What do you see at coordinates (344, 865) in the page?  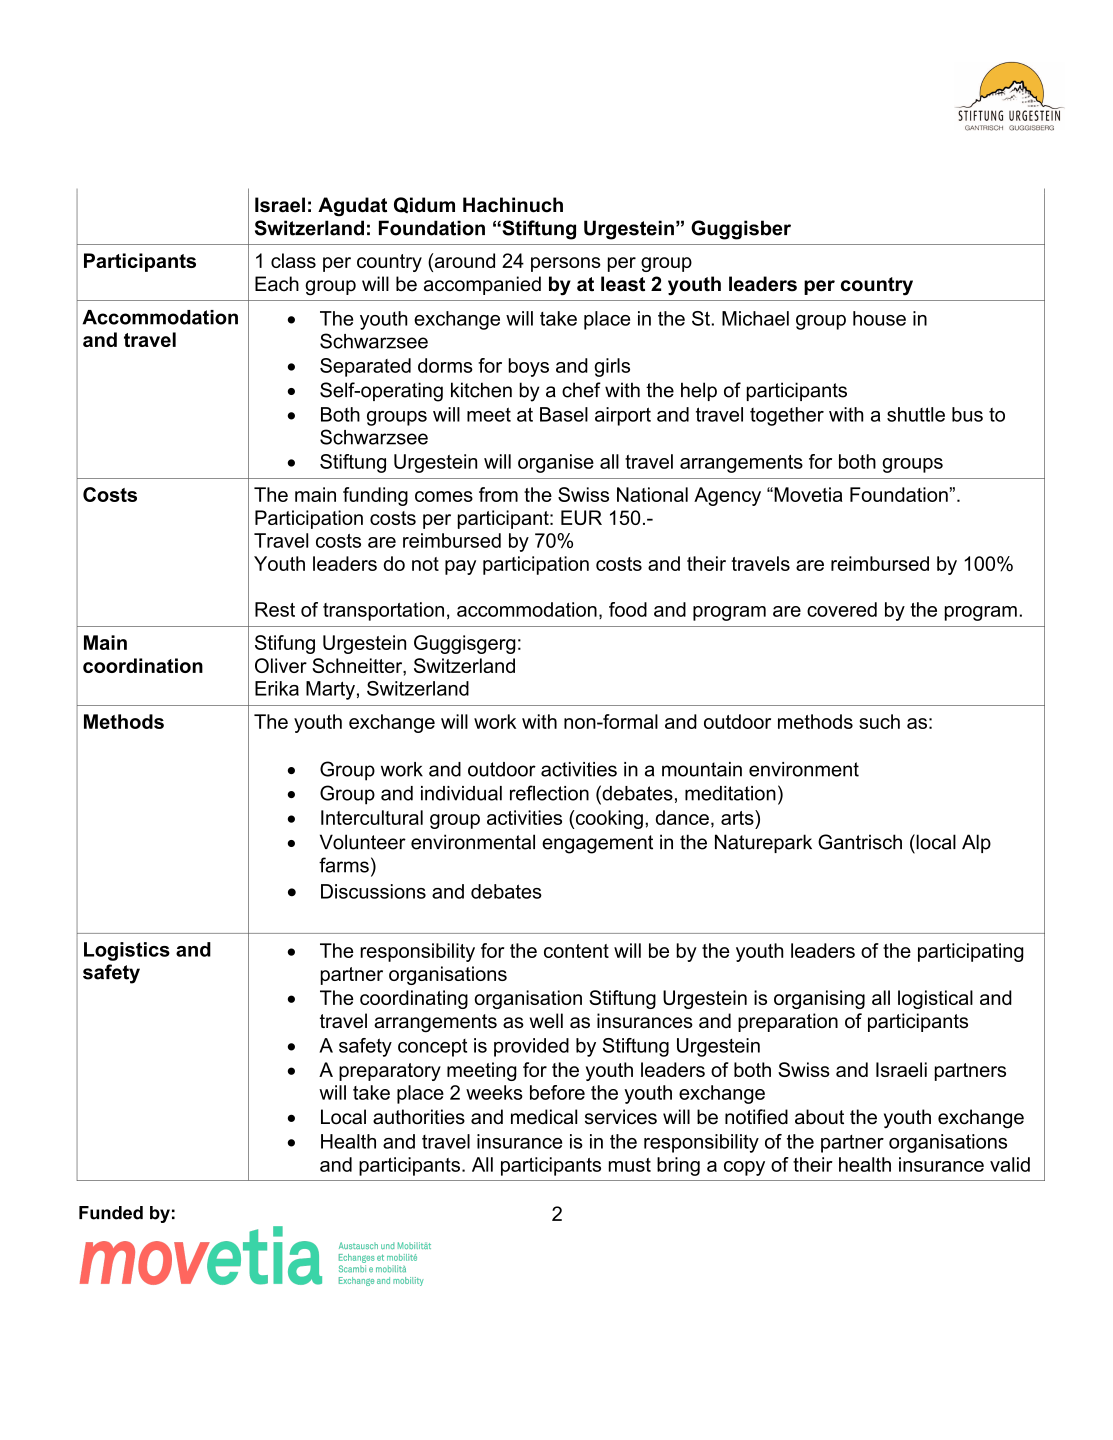 I see `farms` at bounding box center [344, 865].
